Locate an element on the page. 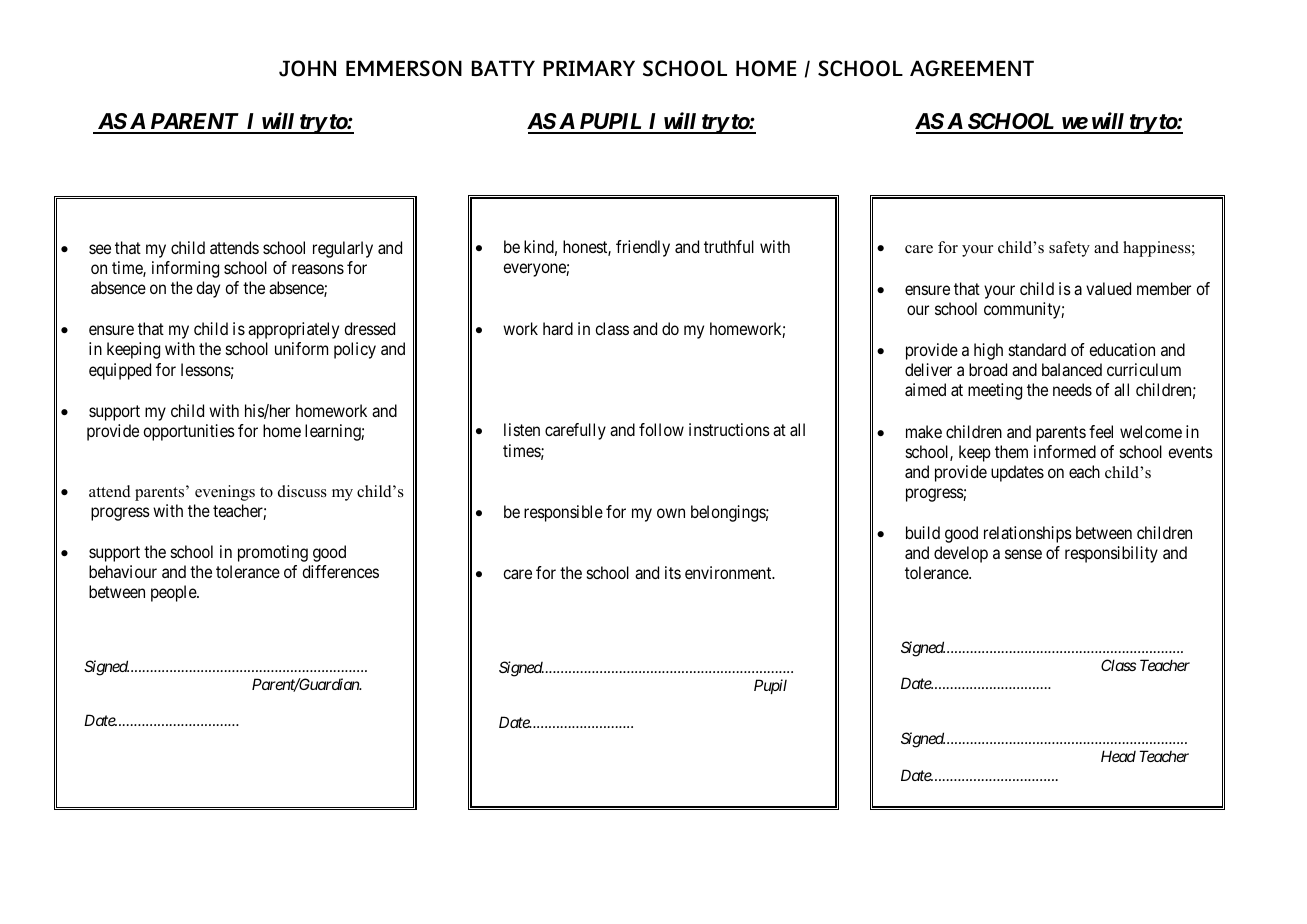 This page has width=1307, height=924. sense is located at coordinates (1023, 554).
